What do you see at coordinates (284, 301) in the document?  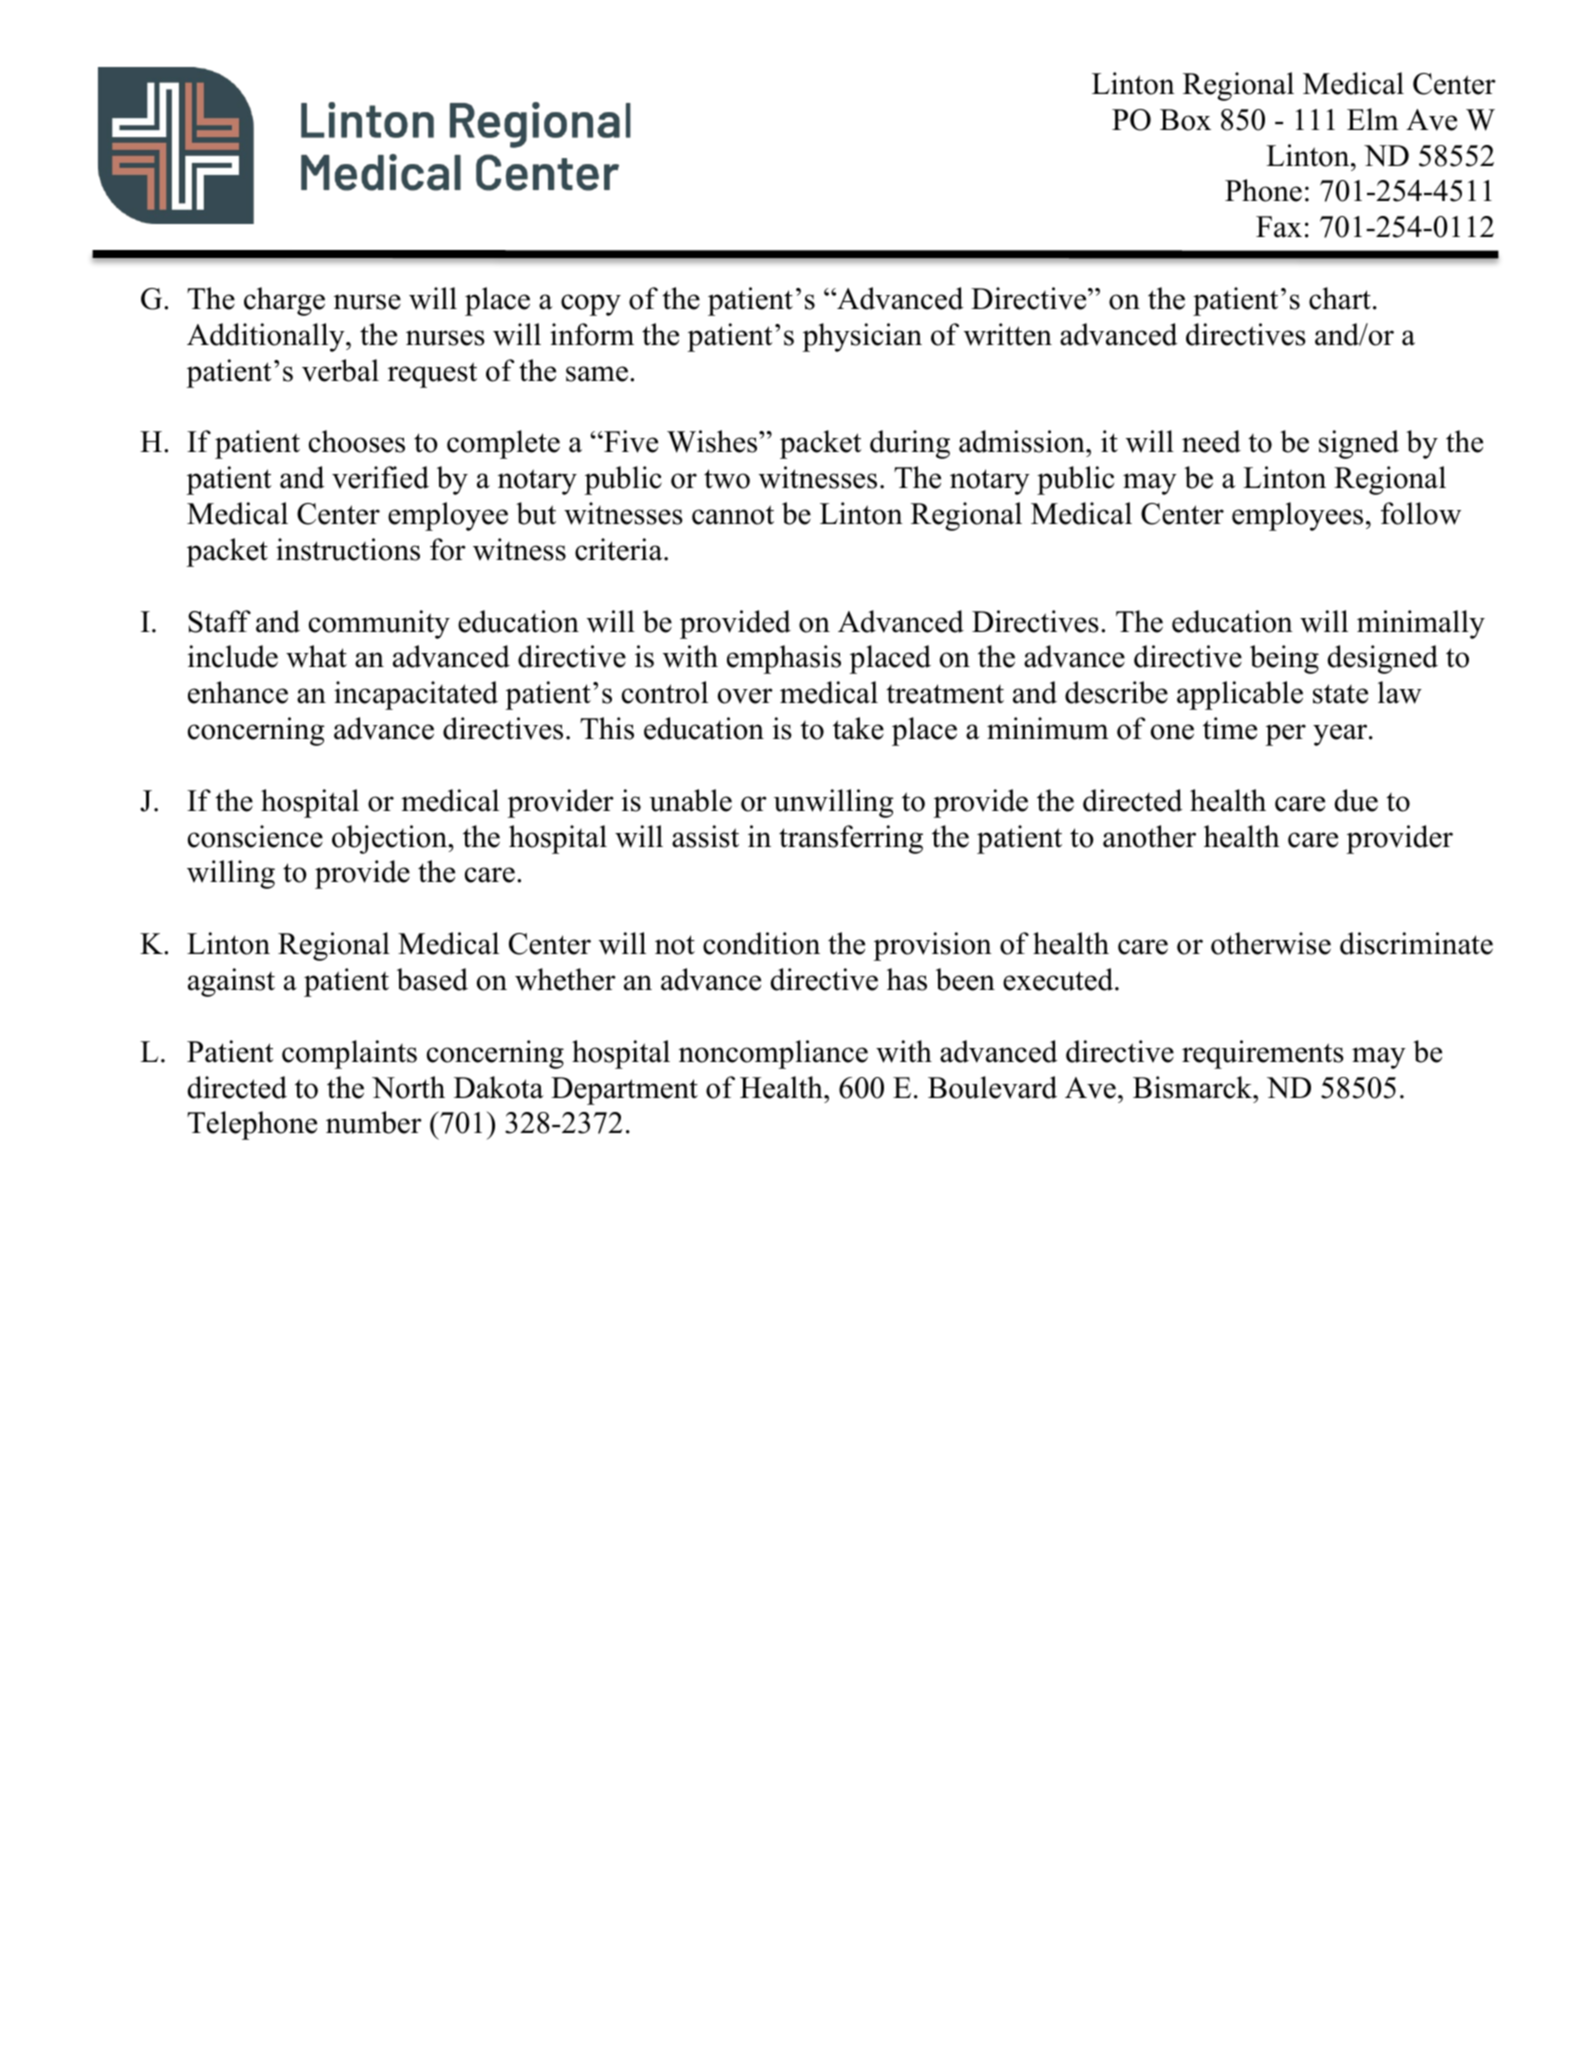 I see `charge` at bounding box center [284, 301].
